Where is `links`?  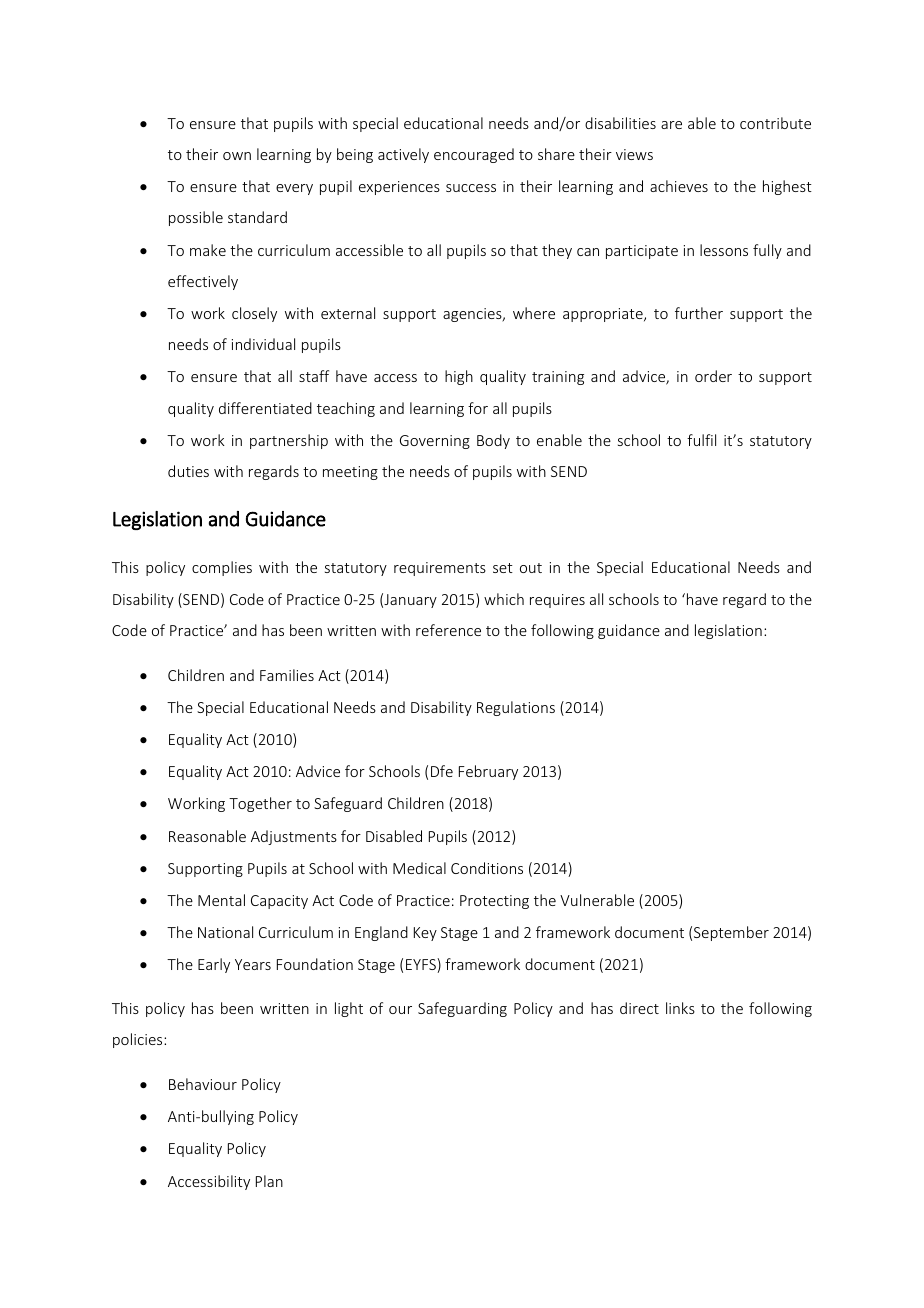
links is located at coordinates (680, 1008).
